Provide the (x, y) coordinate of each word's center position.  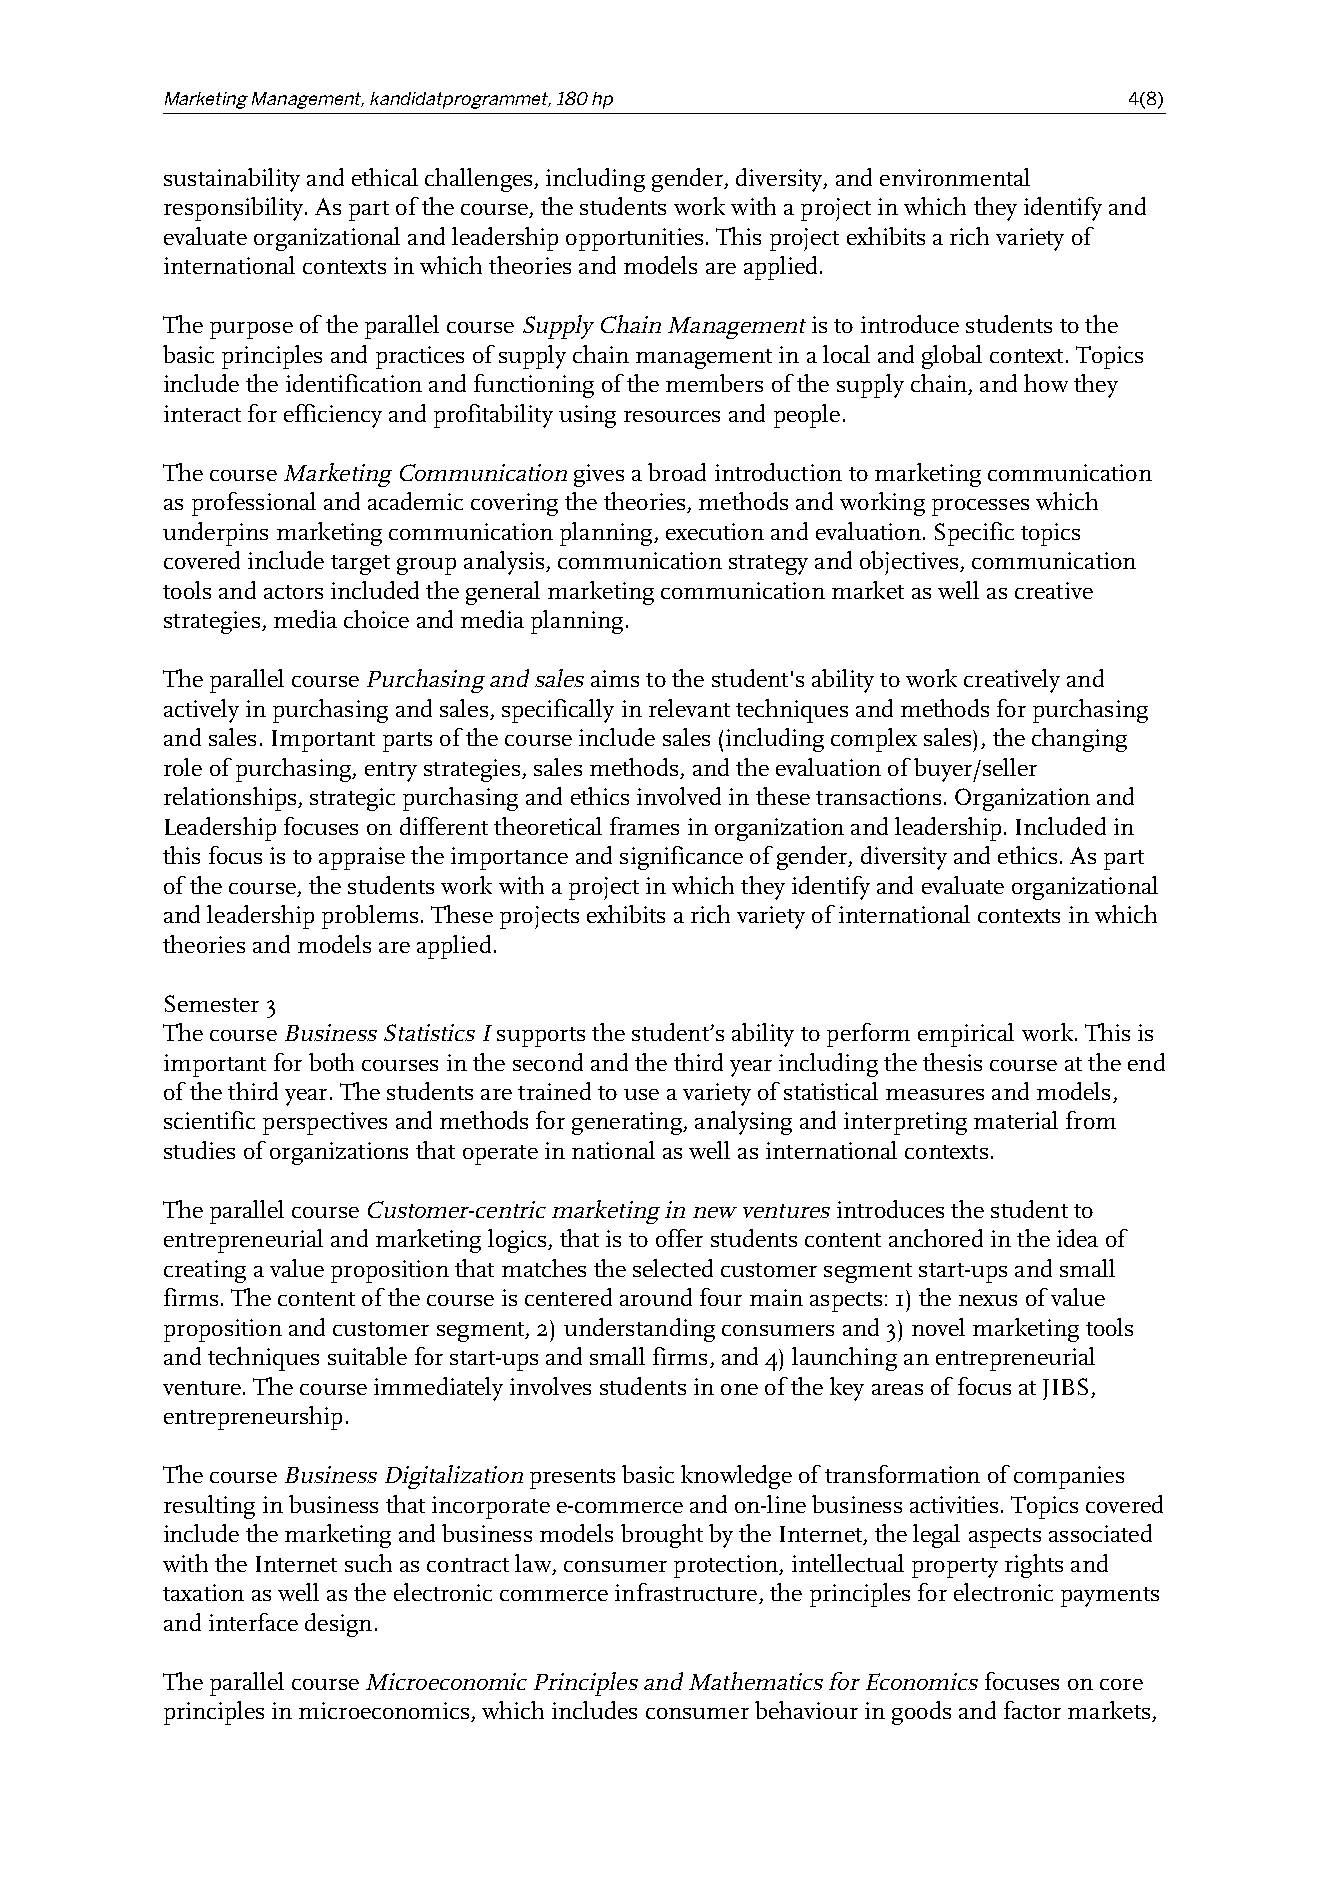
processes (980, 507)
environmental (955, 177)
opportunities (634, 239)
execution (715, 531)
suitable (367, 1356)
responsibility (233, 209)
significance (681, 858)
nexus (988, 1300)
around (656, 1297)
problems (370, 917)
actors (293, 592)
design (338, 1625)
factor (1032, 1710)
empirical (966, 1035)
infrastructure (686, 1592)
